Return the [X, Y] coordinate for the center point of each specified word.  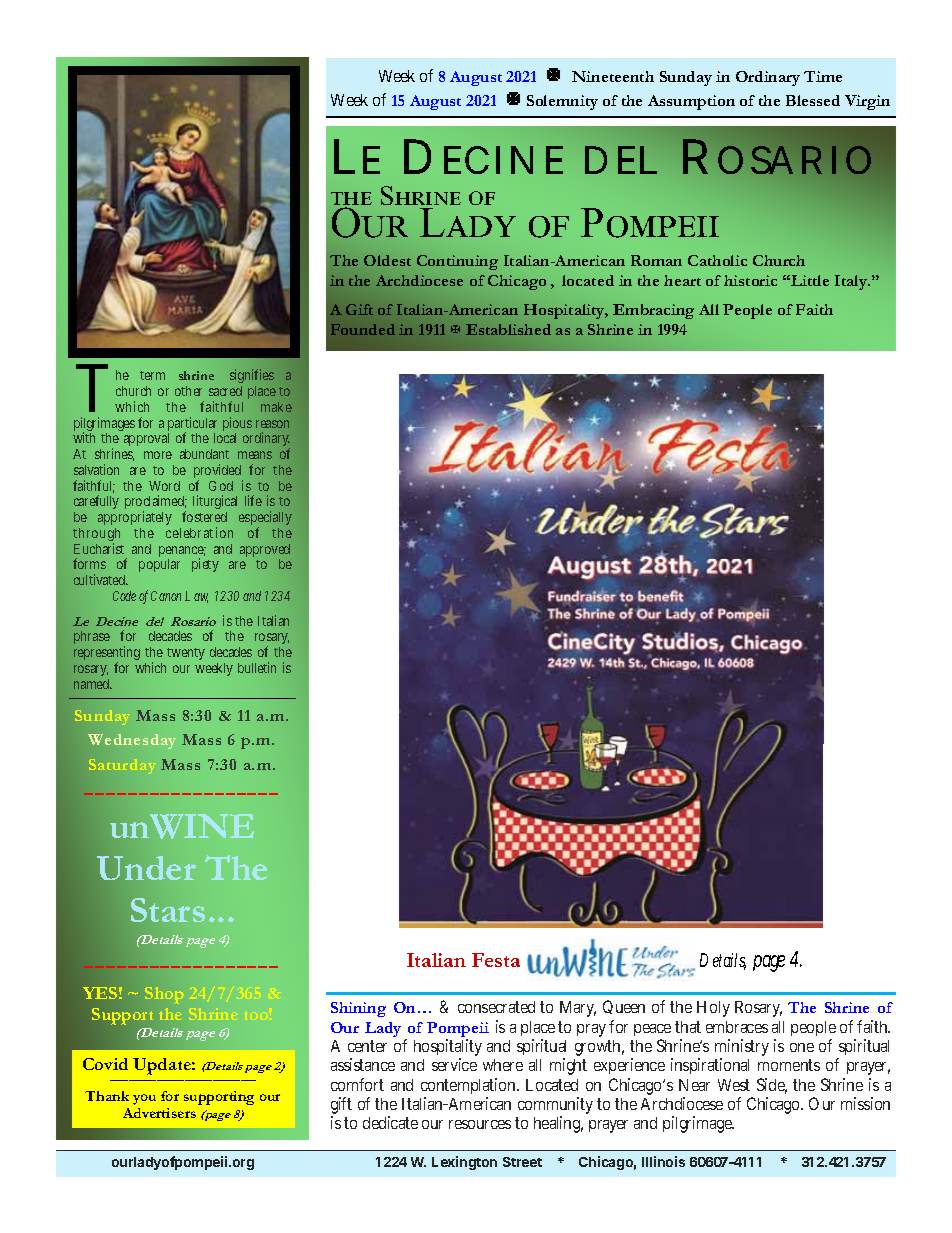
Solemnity [562, 102]
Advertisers [159, 1113]
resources [480, 1124]
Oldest [387, 260]
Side [772, 1086]
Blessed [813, 100]
